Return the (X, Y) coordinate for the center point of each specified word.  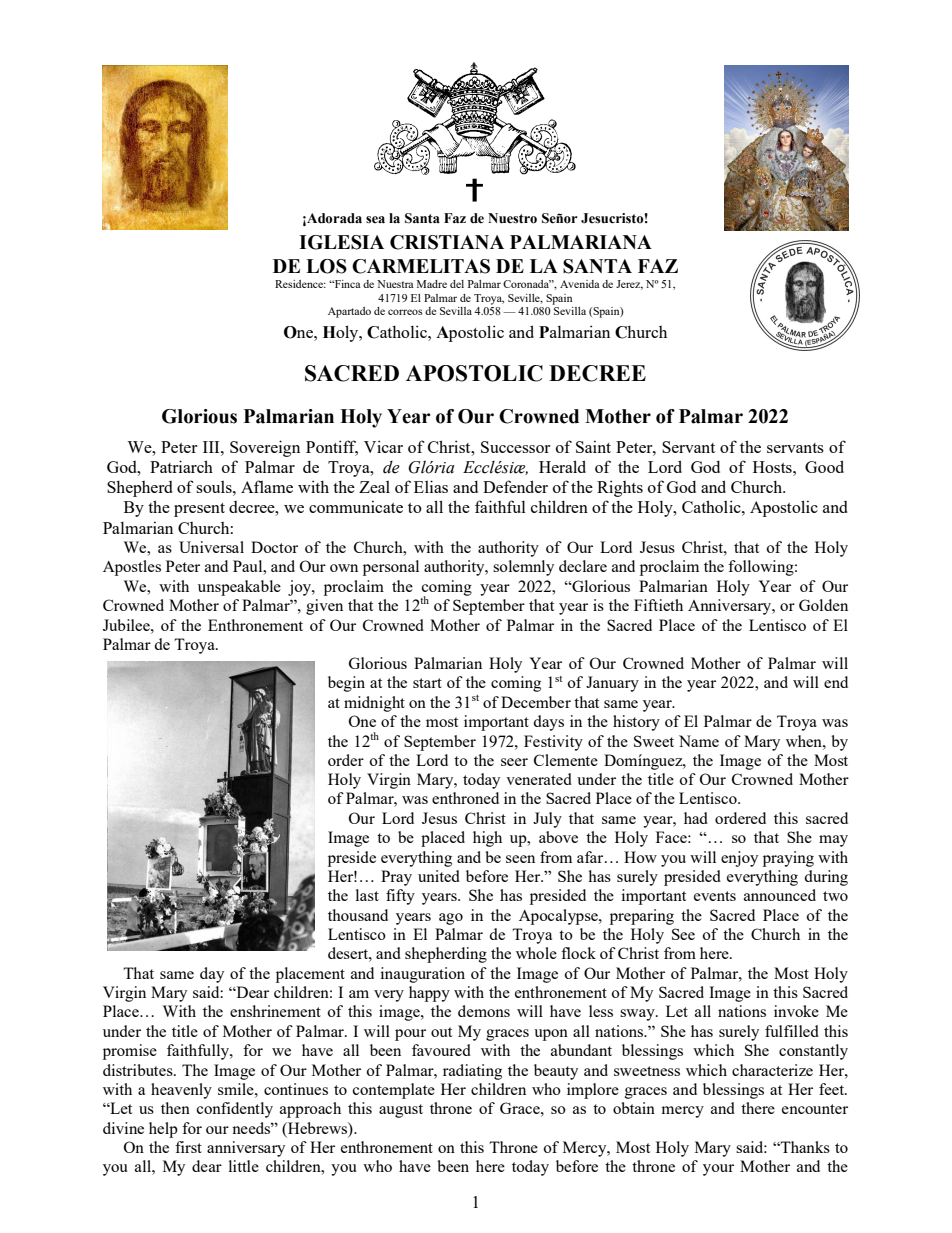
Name (699, 741)
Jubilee (127, 625)
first (188, 1147)
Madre (432, 284)
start (427, 683)
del (457, 284)
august (401, 1111)
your (718, 1170)
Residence (300, 284)
